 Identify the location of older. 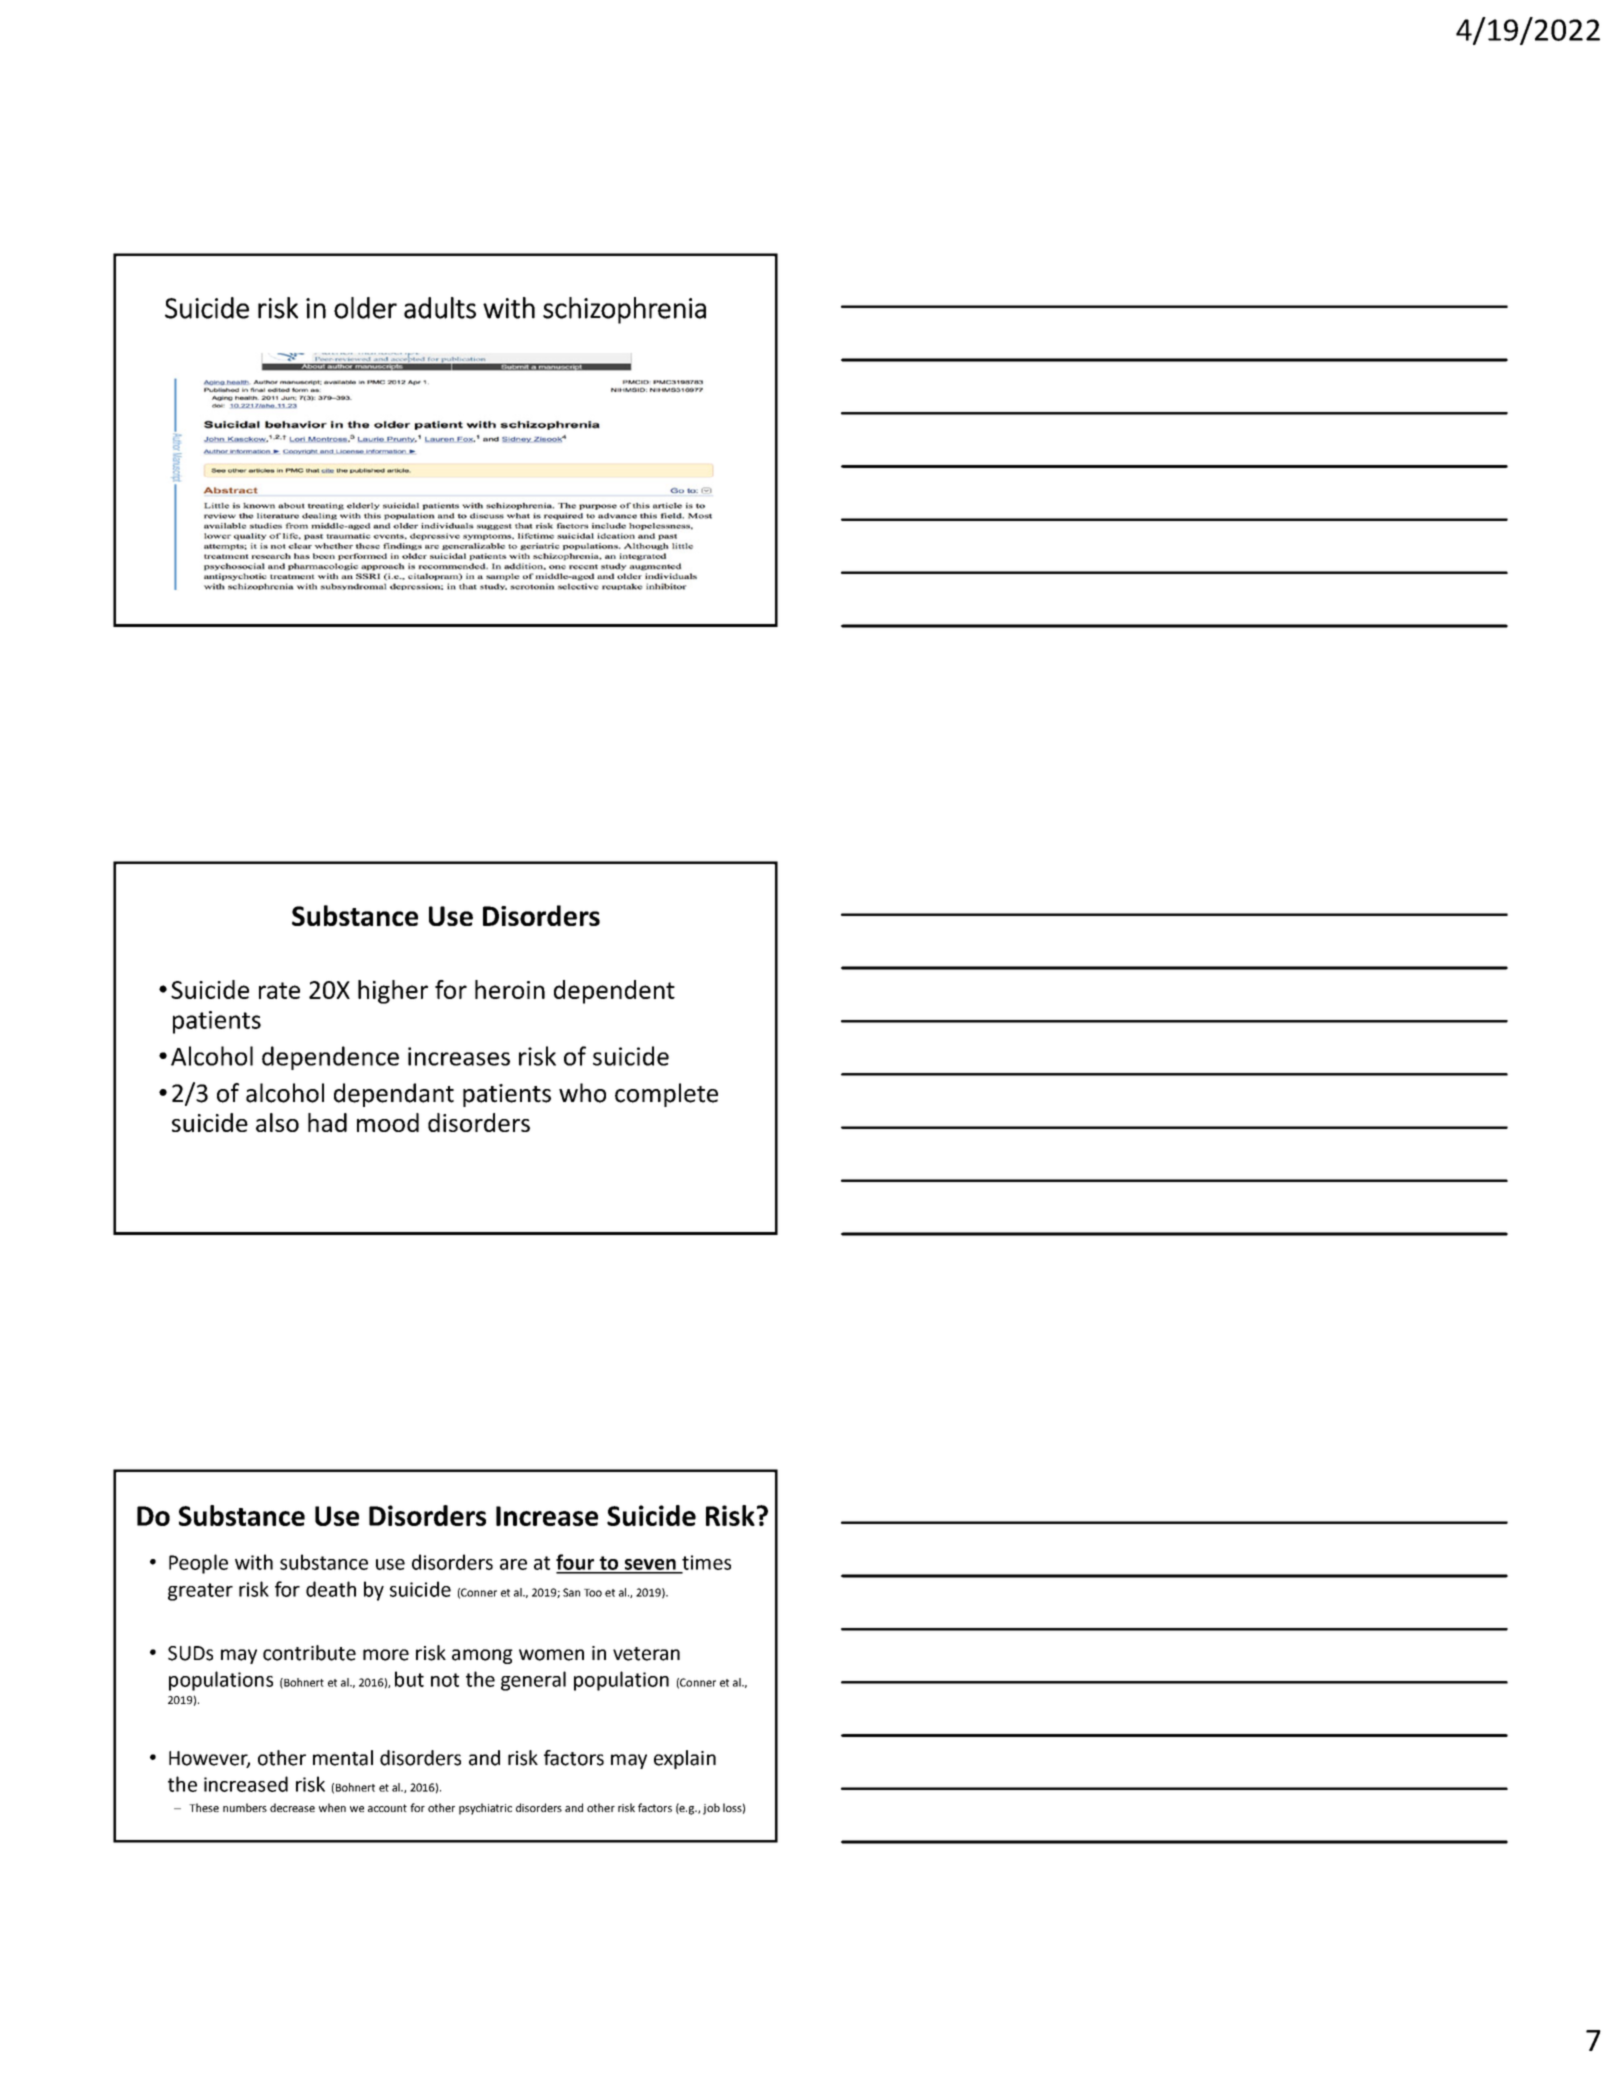
(365, 308).
